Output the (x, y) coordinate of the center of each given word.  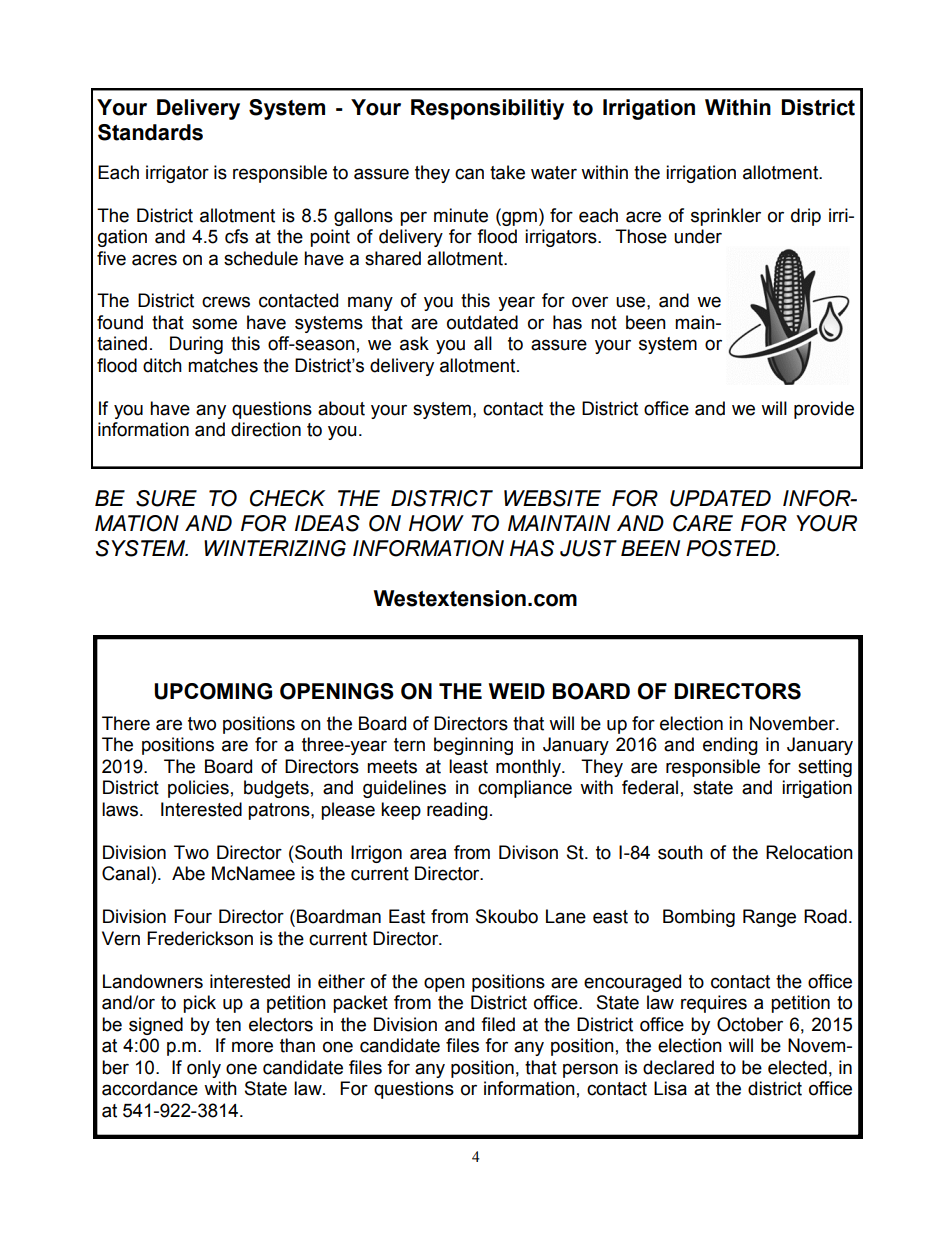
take (507, 172)
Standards (150, 132)
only (204, 1069)
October (750, 1024)
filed (498, 1024)
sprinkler (726, 217)
